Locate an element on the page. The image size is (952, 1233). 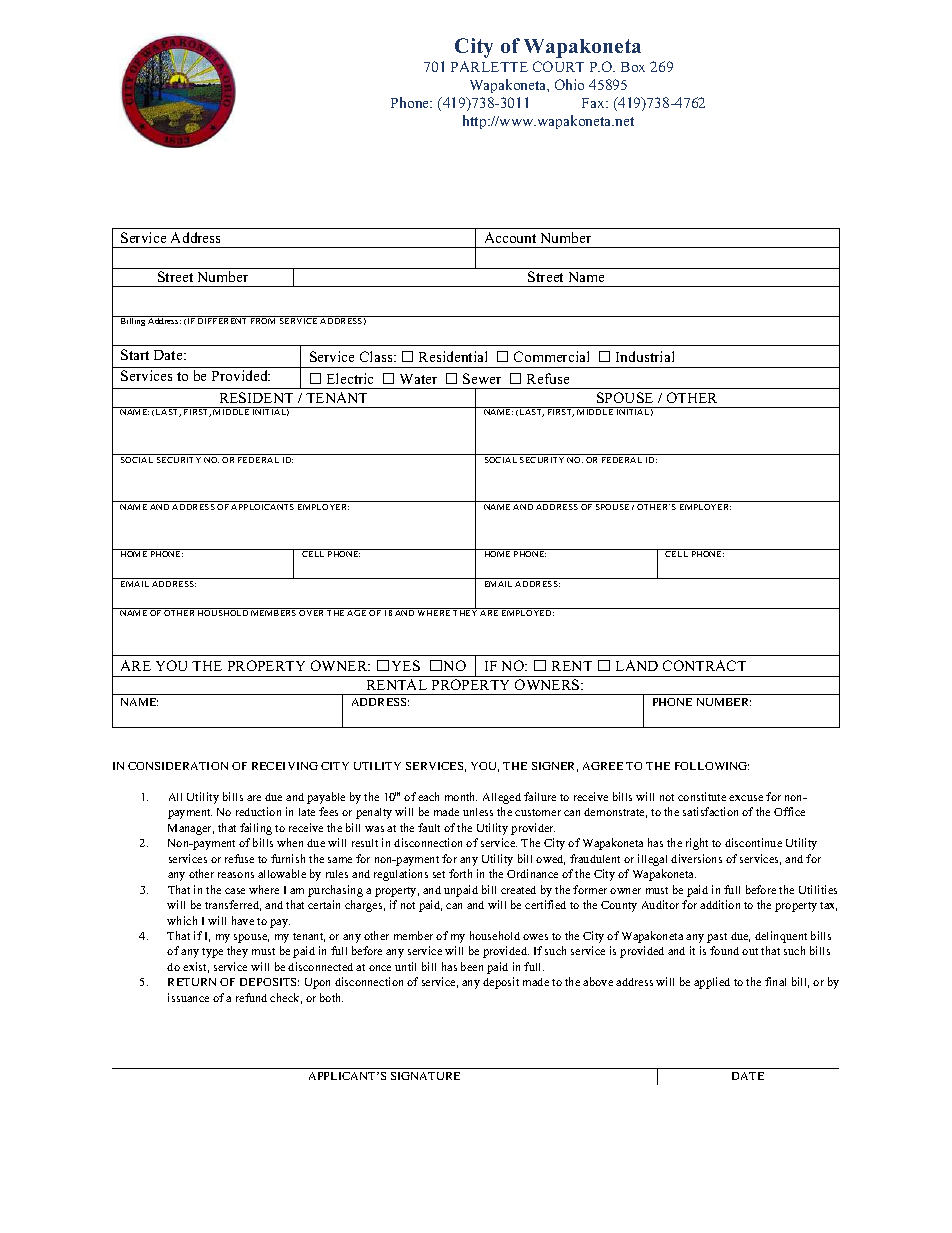
COURT is located at coordinates (558, 66).
